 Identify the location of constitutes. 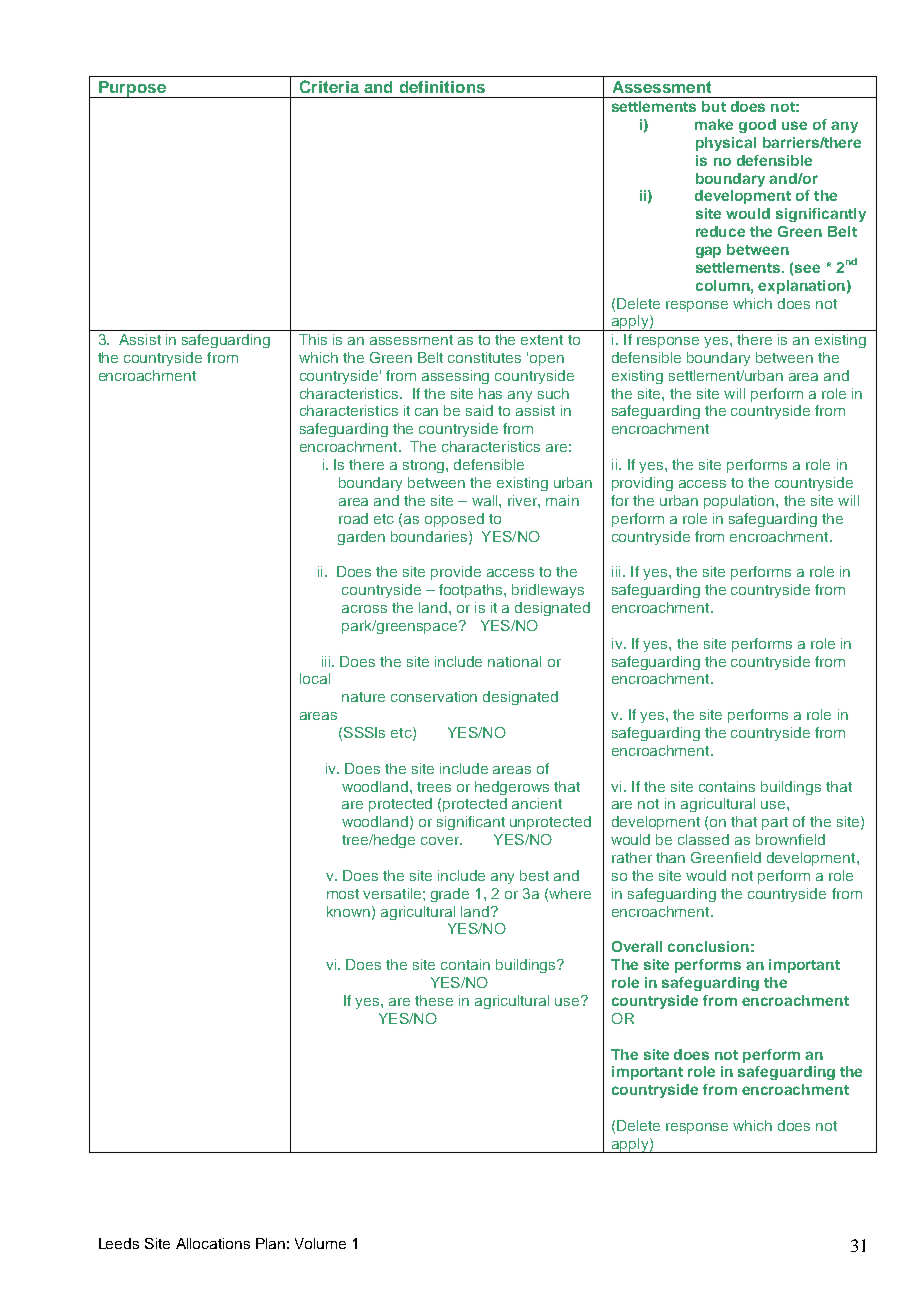
(484, 357).
